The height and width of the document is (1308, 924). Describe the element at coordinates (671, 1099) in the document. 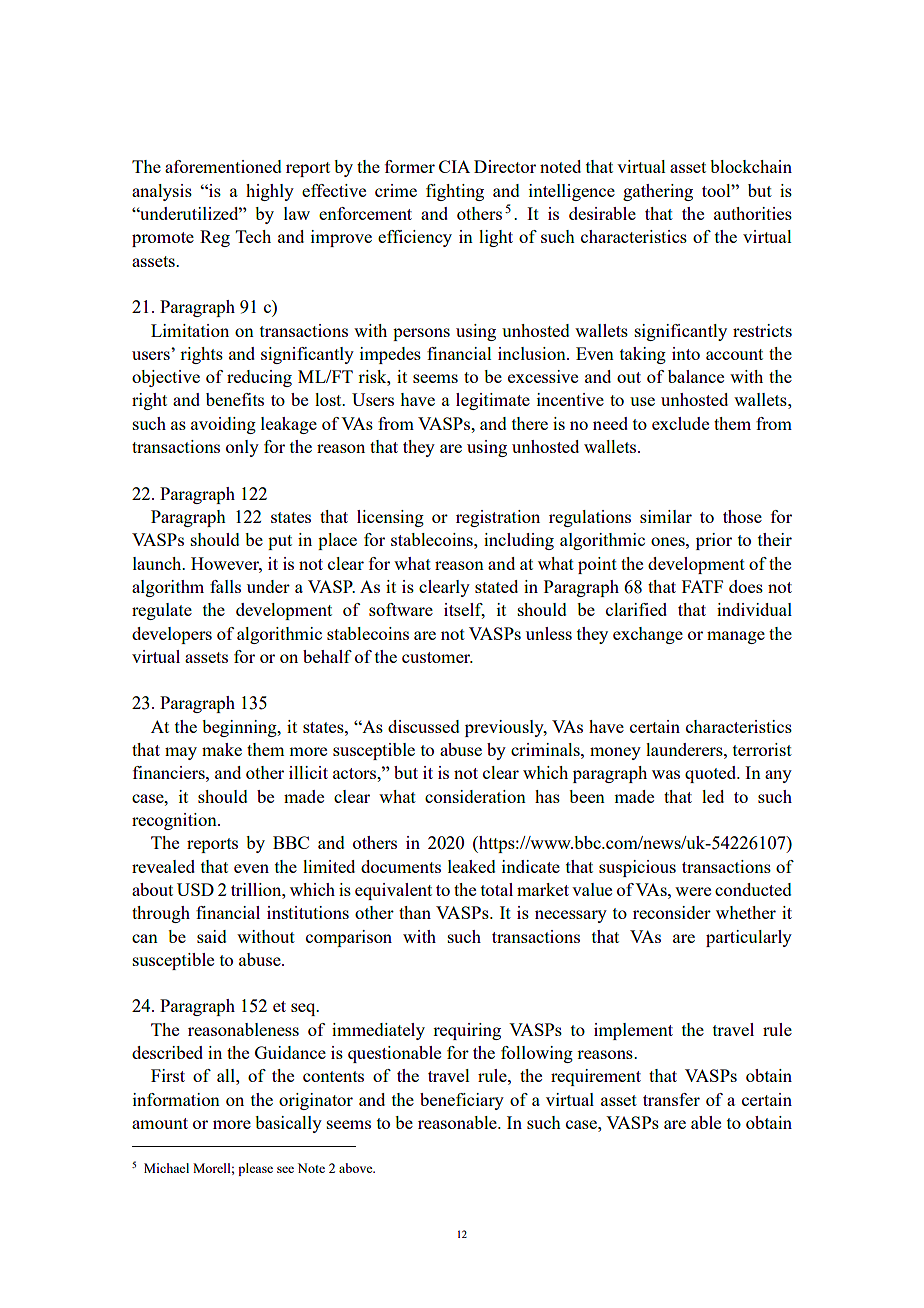

I see `transfer` at that location.
